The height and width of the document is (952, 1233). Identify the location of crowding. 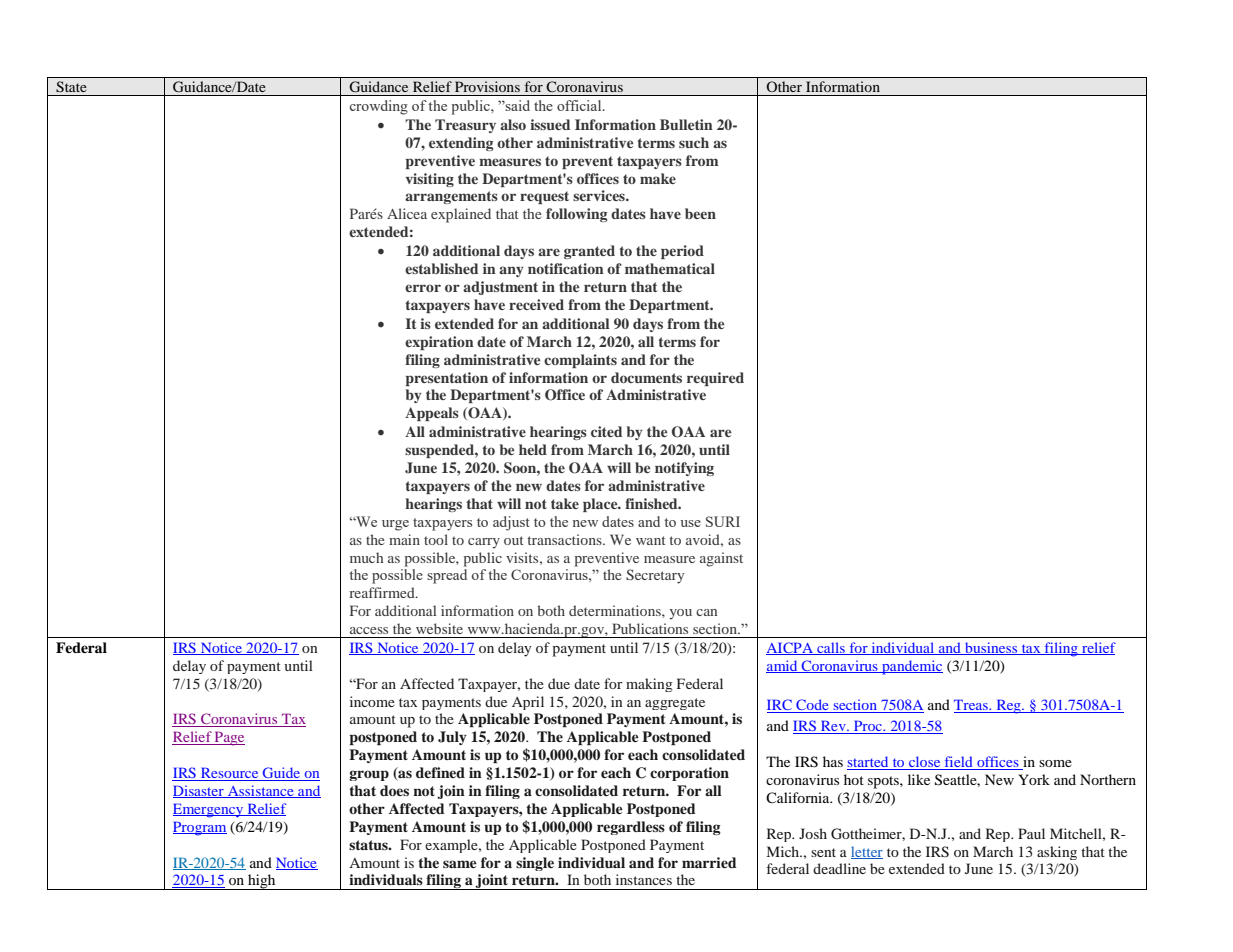
(379, 107).
